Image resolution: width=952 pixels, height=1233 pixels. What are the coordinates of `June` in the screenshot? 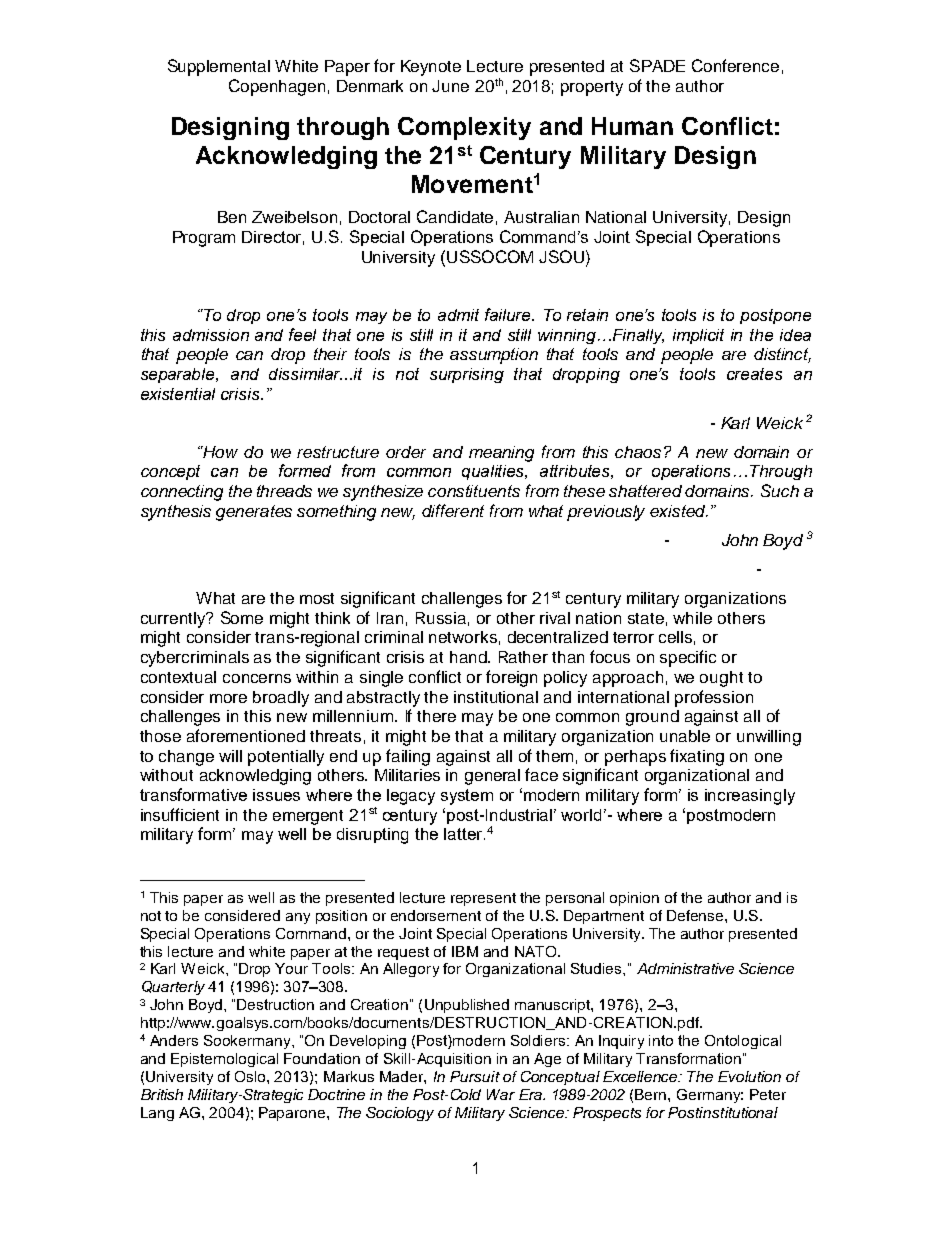 It's located at (450, 86).
